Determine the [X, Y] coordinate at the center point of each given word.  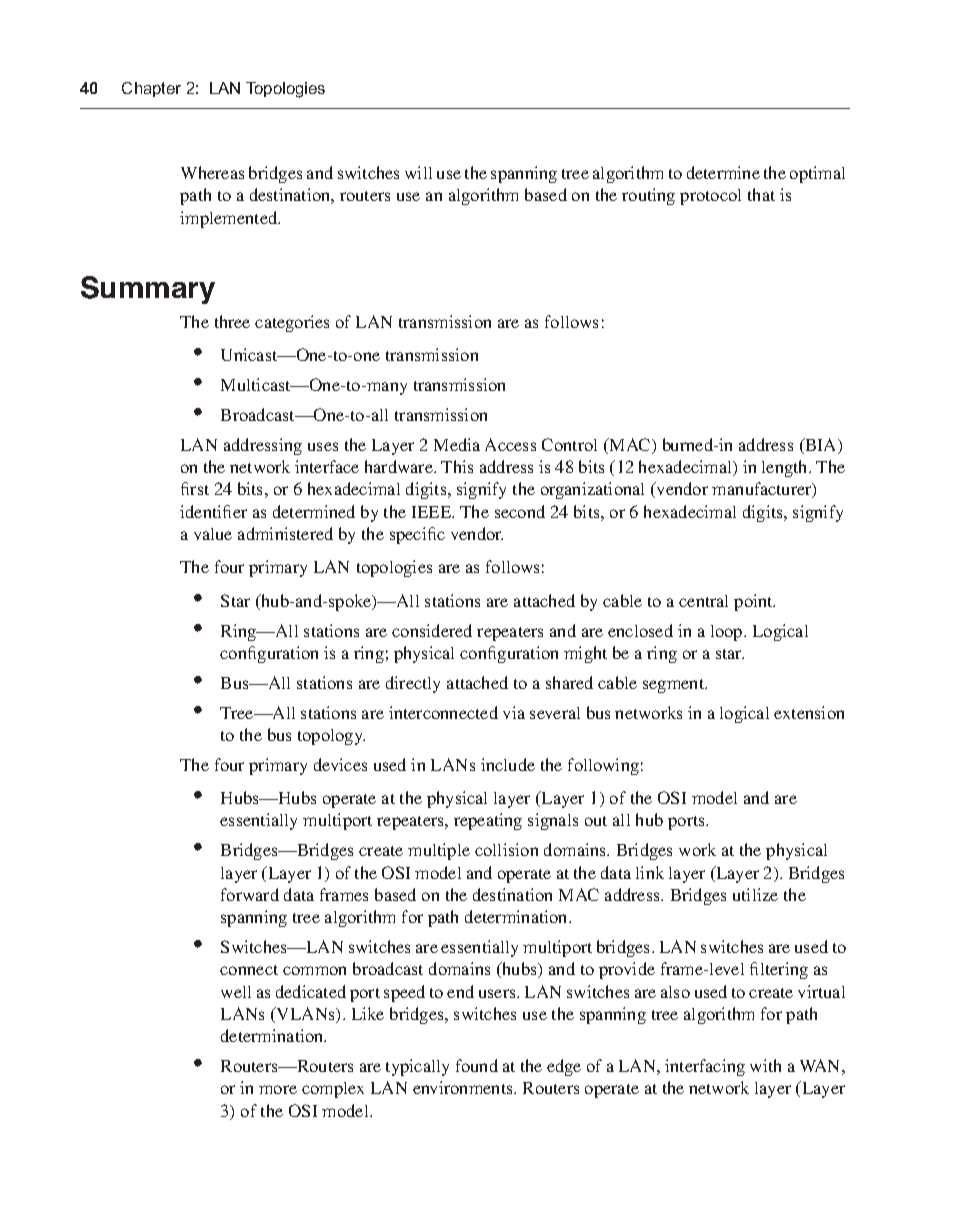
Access [510, 444]
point [754, 602]
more [278, 1089]
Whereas [212, 172]
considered [432, 630]
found [477, 1065]
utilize [755, 894]
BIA [821, 446]
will [418, 172]
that [761, 194]
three [232, 321]
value [213, 534]
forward [250, 894]
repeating [488, 821]
